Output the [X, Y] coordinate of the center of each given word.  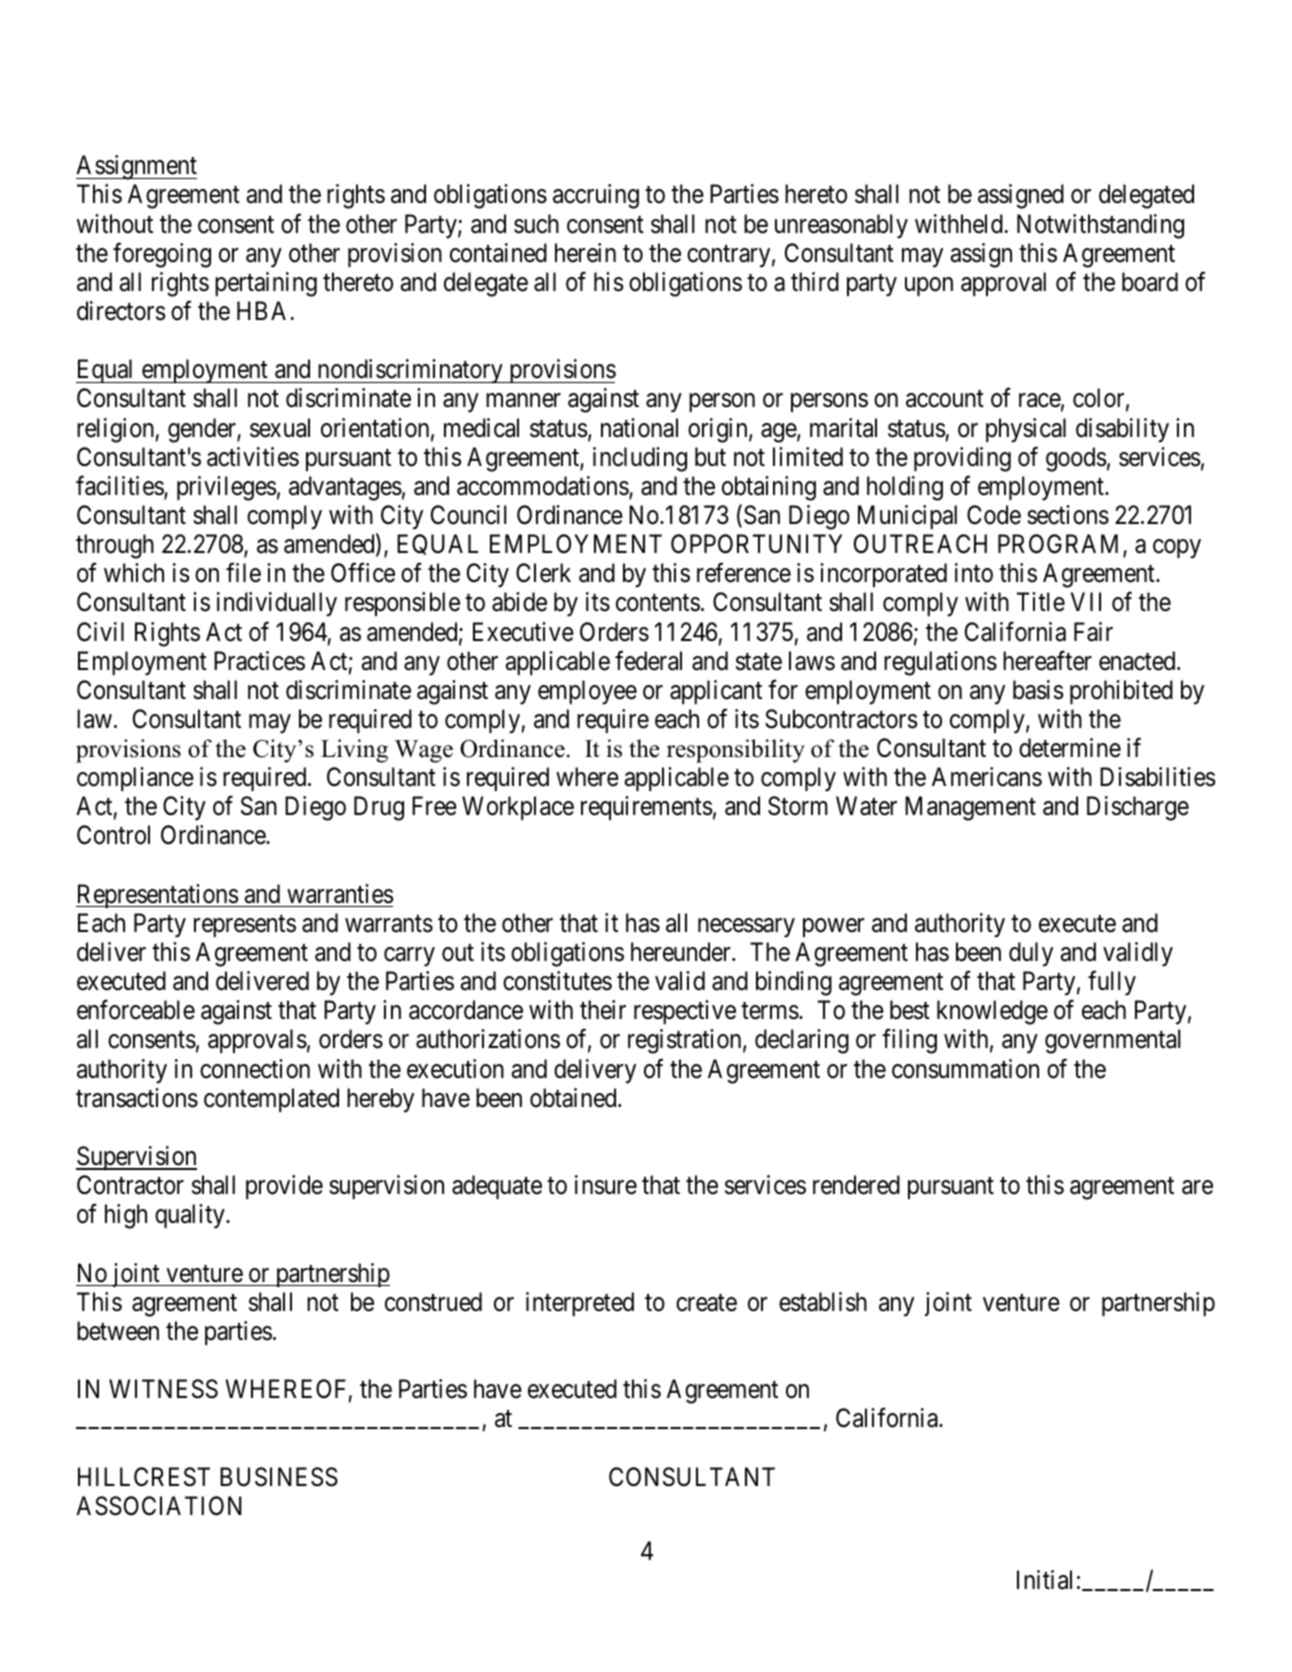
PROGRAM [1061, 545]
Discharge [1138, 808]
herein [585, 253]
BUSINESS [279, 1477]
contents [658, 603]
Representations [157, 896]
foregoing [162, 255]
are [1197, 1187]
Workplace [518, 808]
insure [606, 1185]
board [1150, 282]
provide [284, 1187]
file [243, 573]
